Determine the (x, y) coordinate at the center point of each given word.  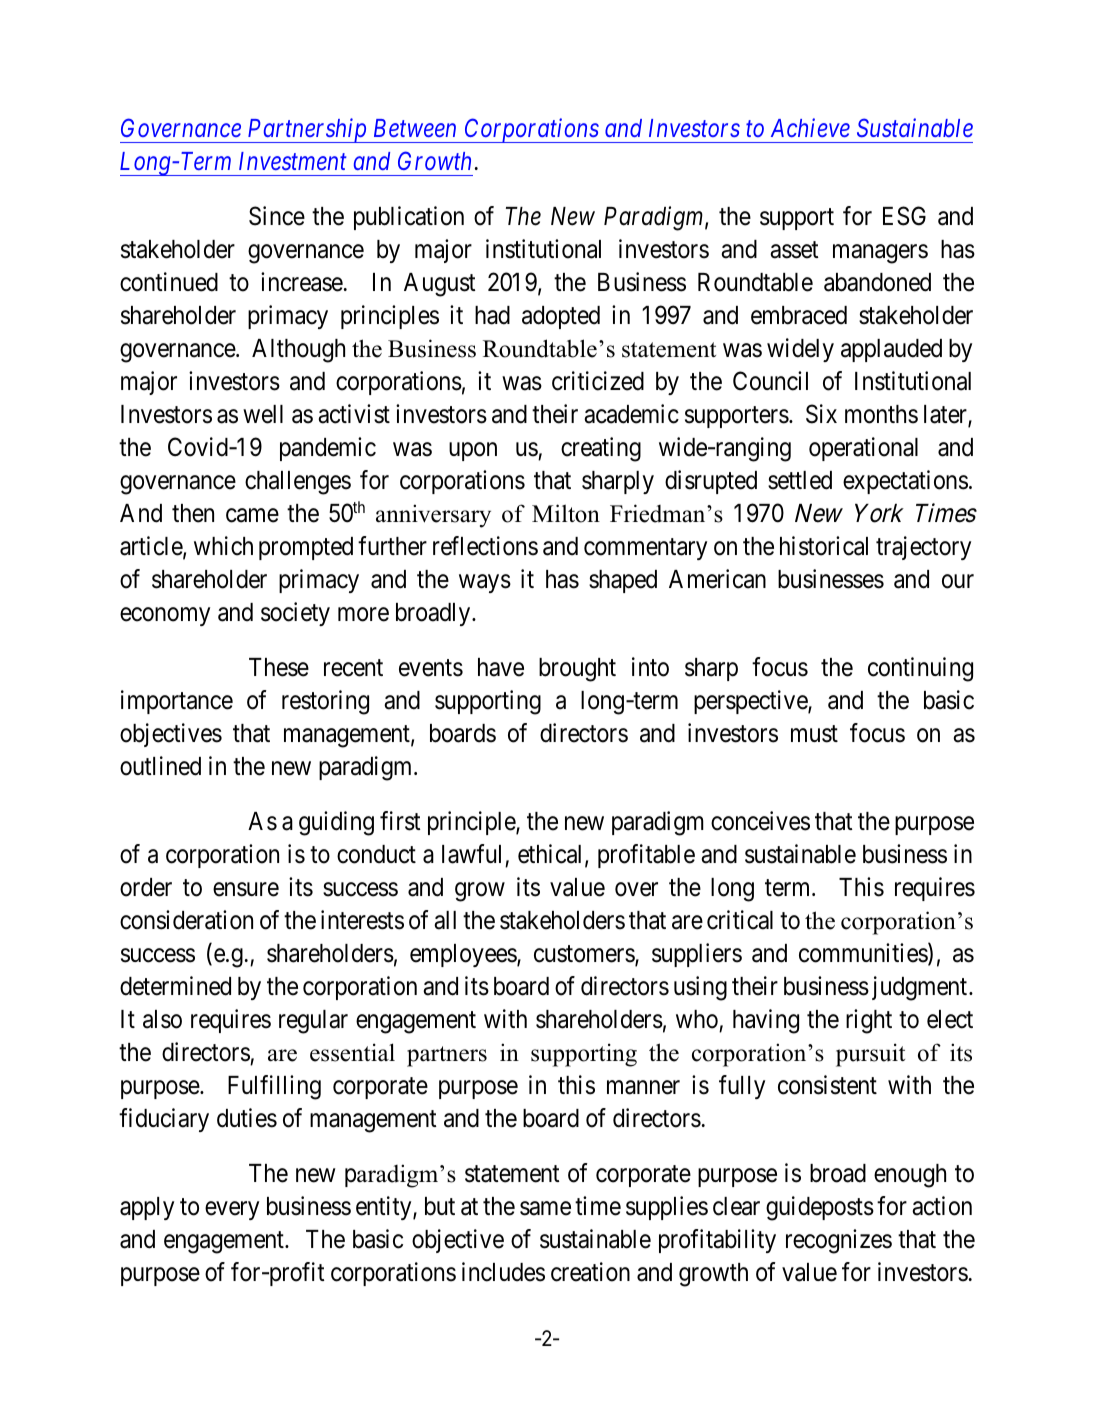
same (545, 1208)
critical (740, 920)
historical (824, 546)
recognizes (839, 1241)
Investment (292, 161)
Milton (566, 513)
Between (415, 128)
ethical (552, 855)
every (232, 1210)
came (252, 516)
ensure (246, 889)
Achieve (810, 127)
